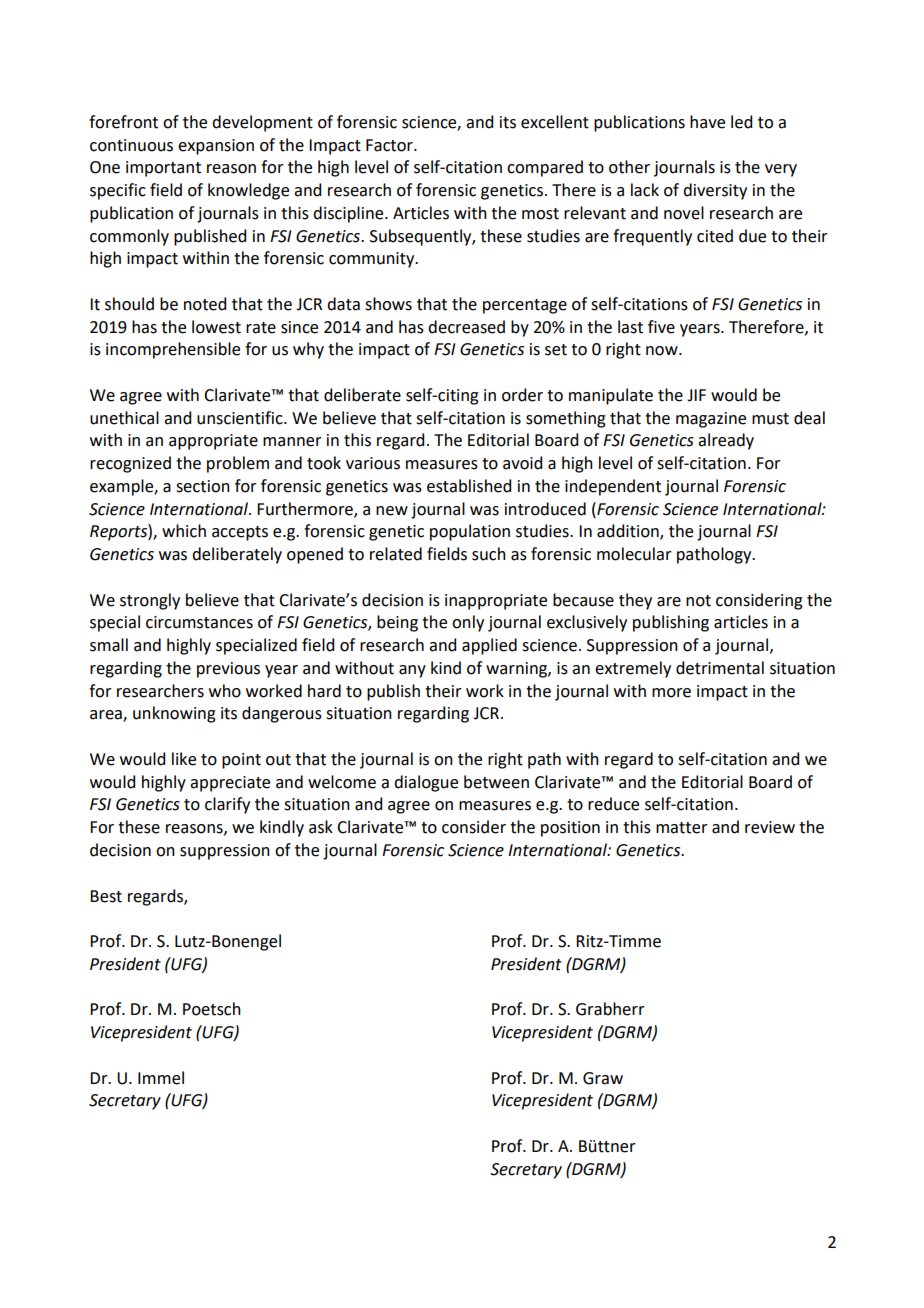 Image resolution: width=924 pixels, height=1308 pixels. What do you see at coordinates (216, 147) in the screenshot?
I see `expansion` at bounding box center [216, 147].
